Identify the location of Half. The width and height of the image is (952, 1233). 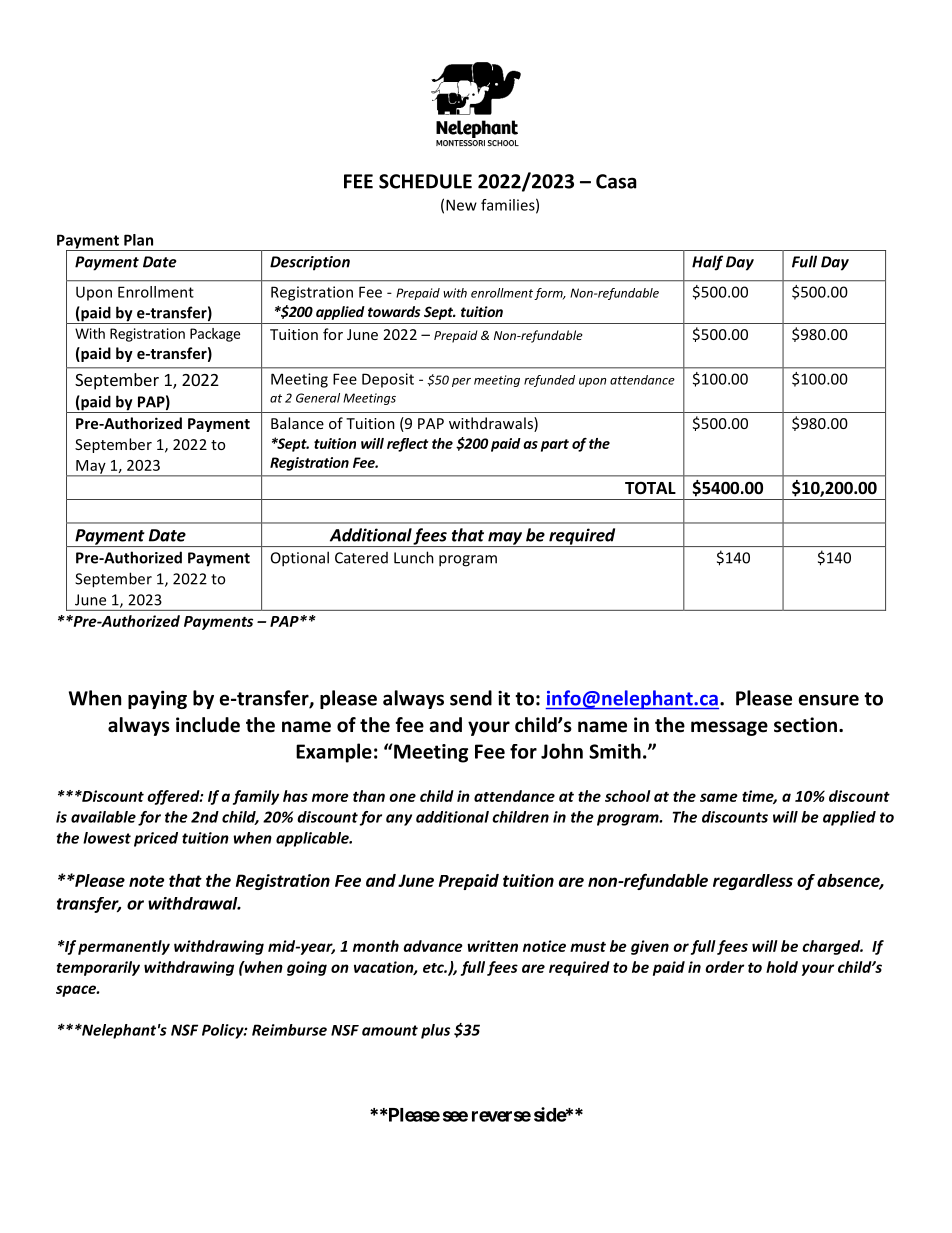
(707, 263).
